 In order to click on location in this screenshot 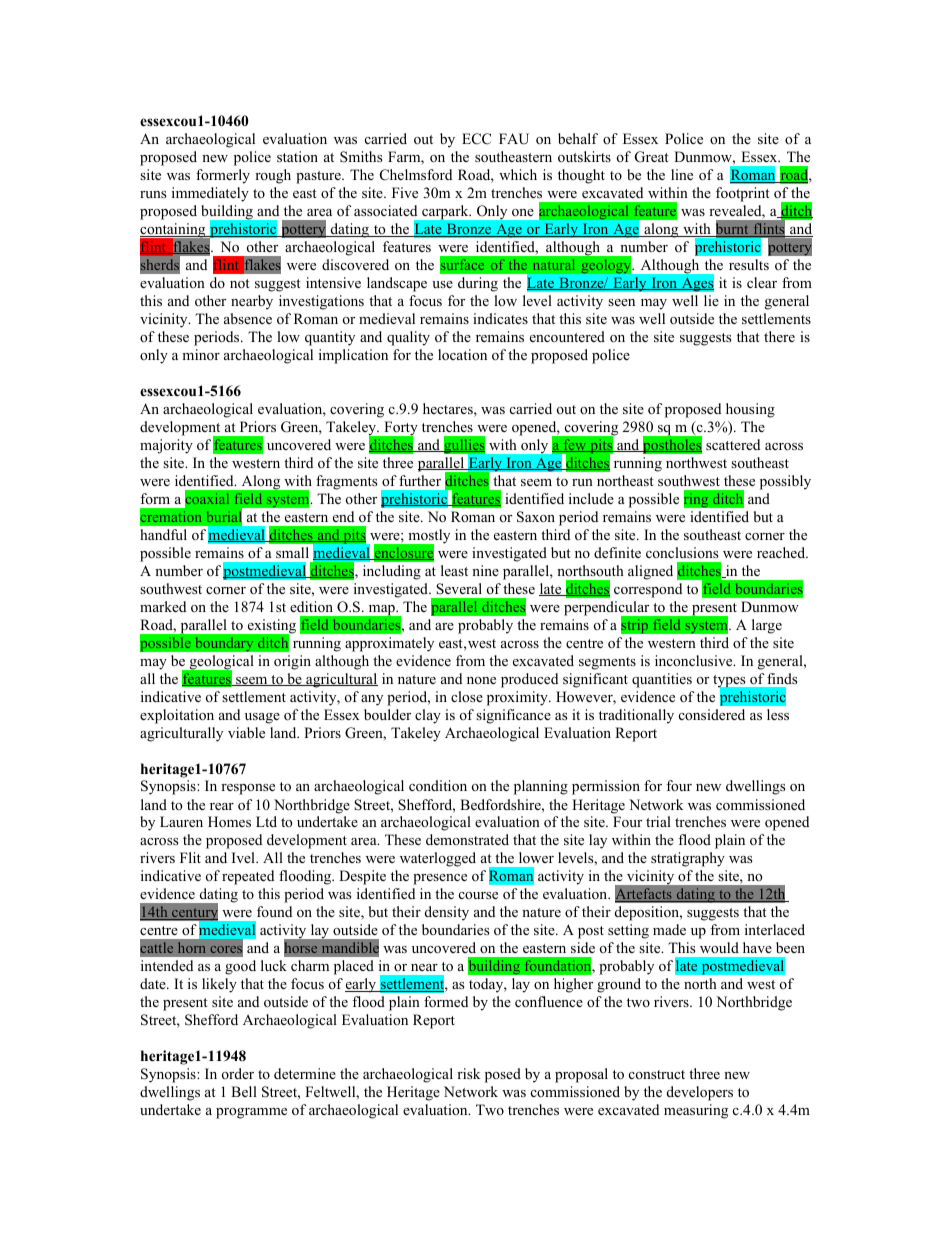, I will do `click(462, 355)`.
